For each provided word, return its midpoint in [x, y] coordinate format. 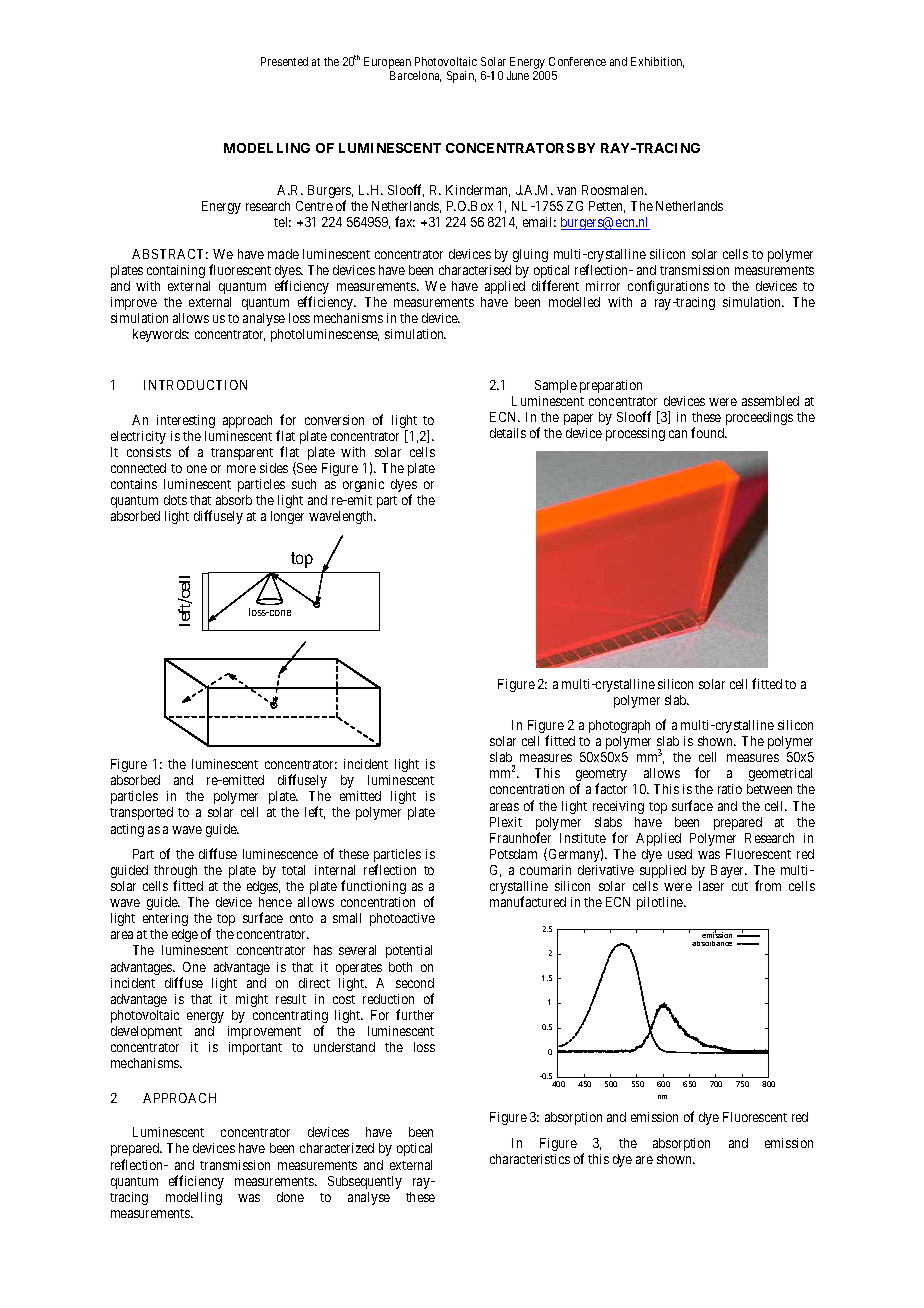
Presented [284, 61]
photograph [619, 726]
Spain [461, 77]
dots [175, 500]
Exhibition [657, 62]
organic [363, 485]
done [290, 1197]
